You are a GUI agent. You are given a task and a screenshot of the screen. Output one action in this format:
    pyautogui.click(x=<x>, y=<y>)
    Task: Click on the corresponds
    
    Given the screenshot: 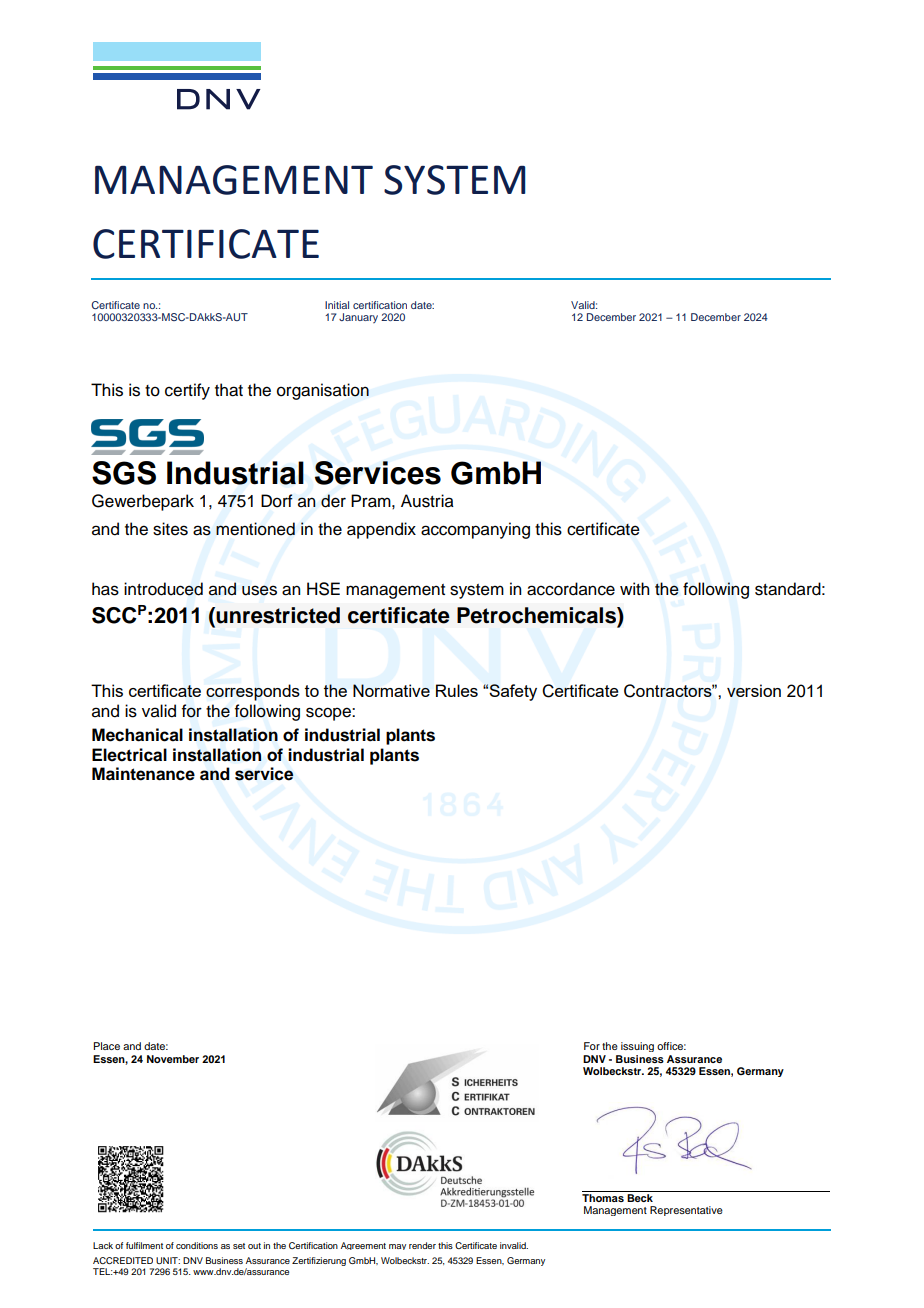 What is the action you would take?
    pyautogui.click(x=253, y=692)
